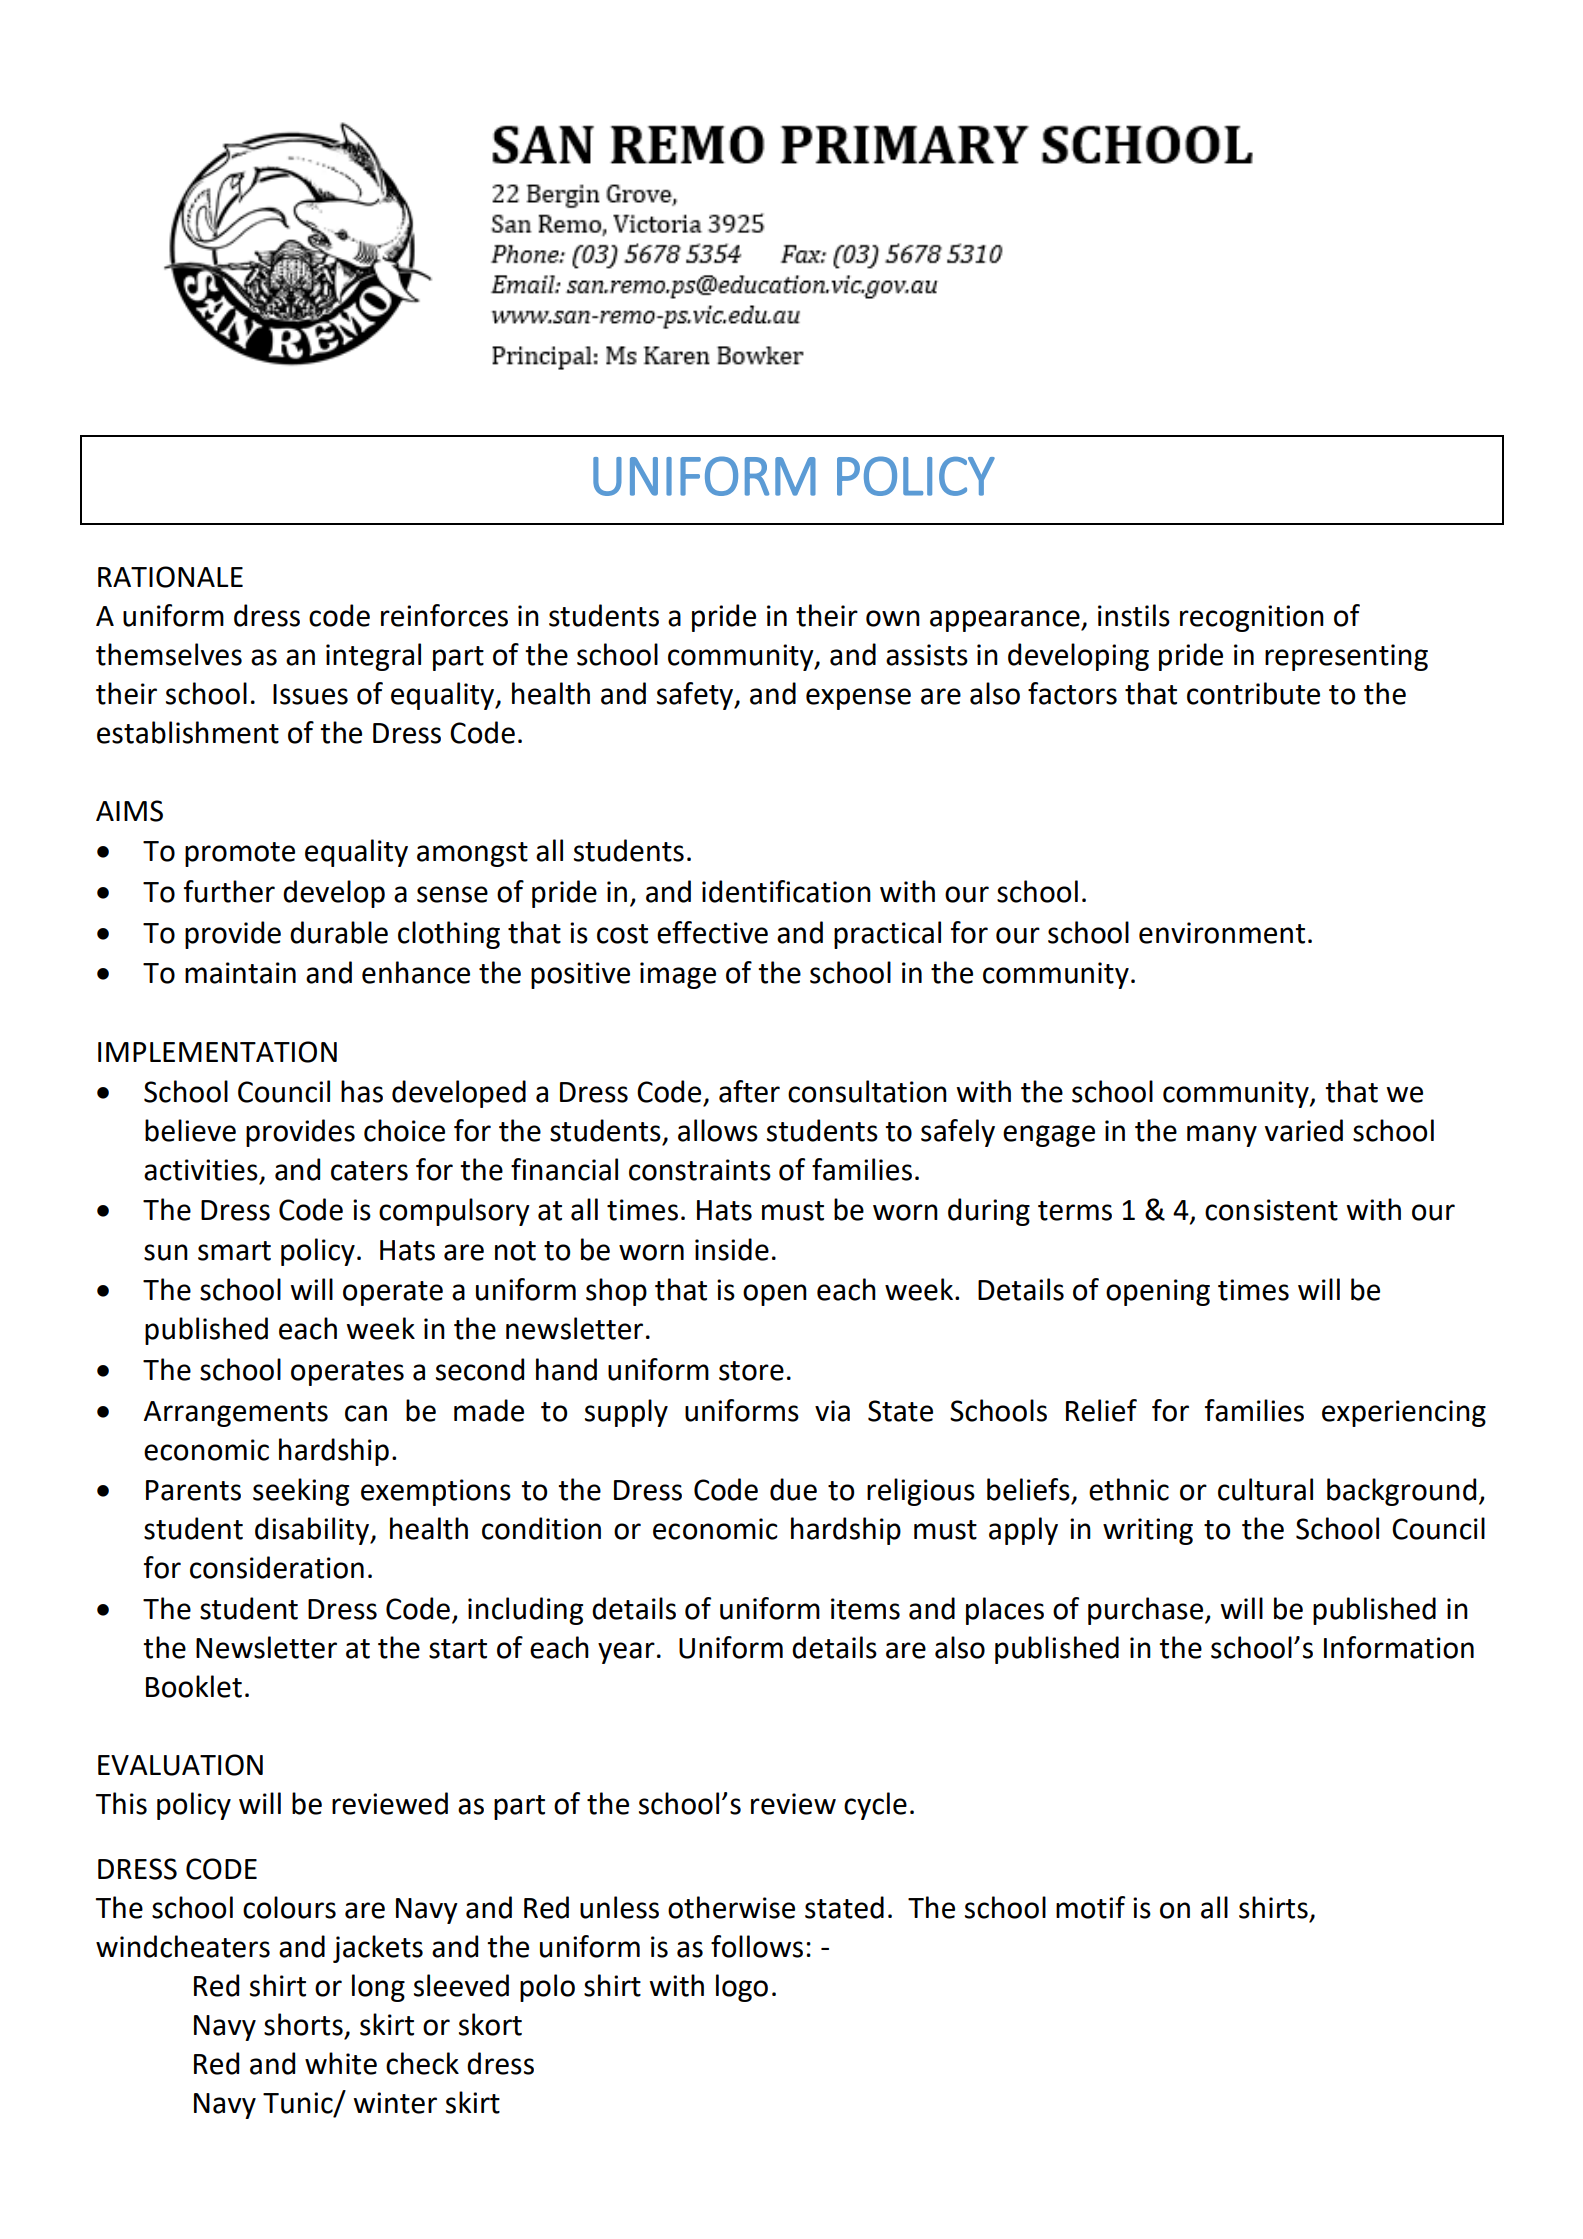  What do you see at coordinates (626, 1653) in the screenshot?
I see `year` at bounding box center [626, 1653].
